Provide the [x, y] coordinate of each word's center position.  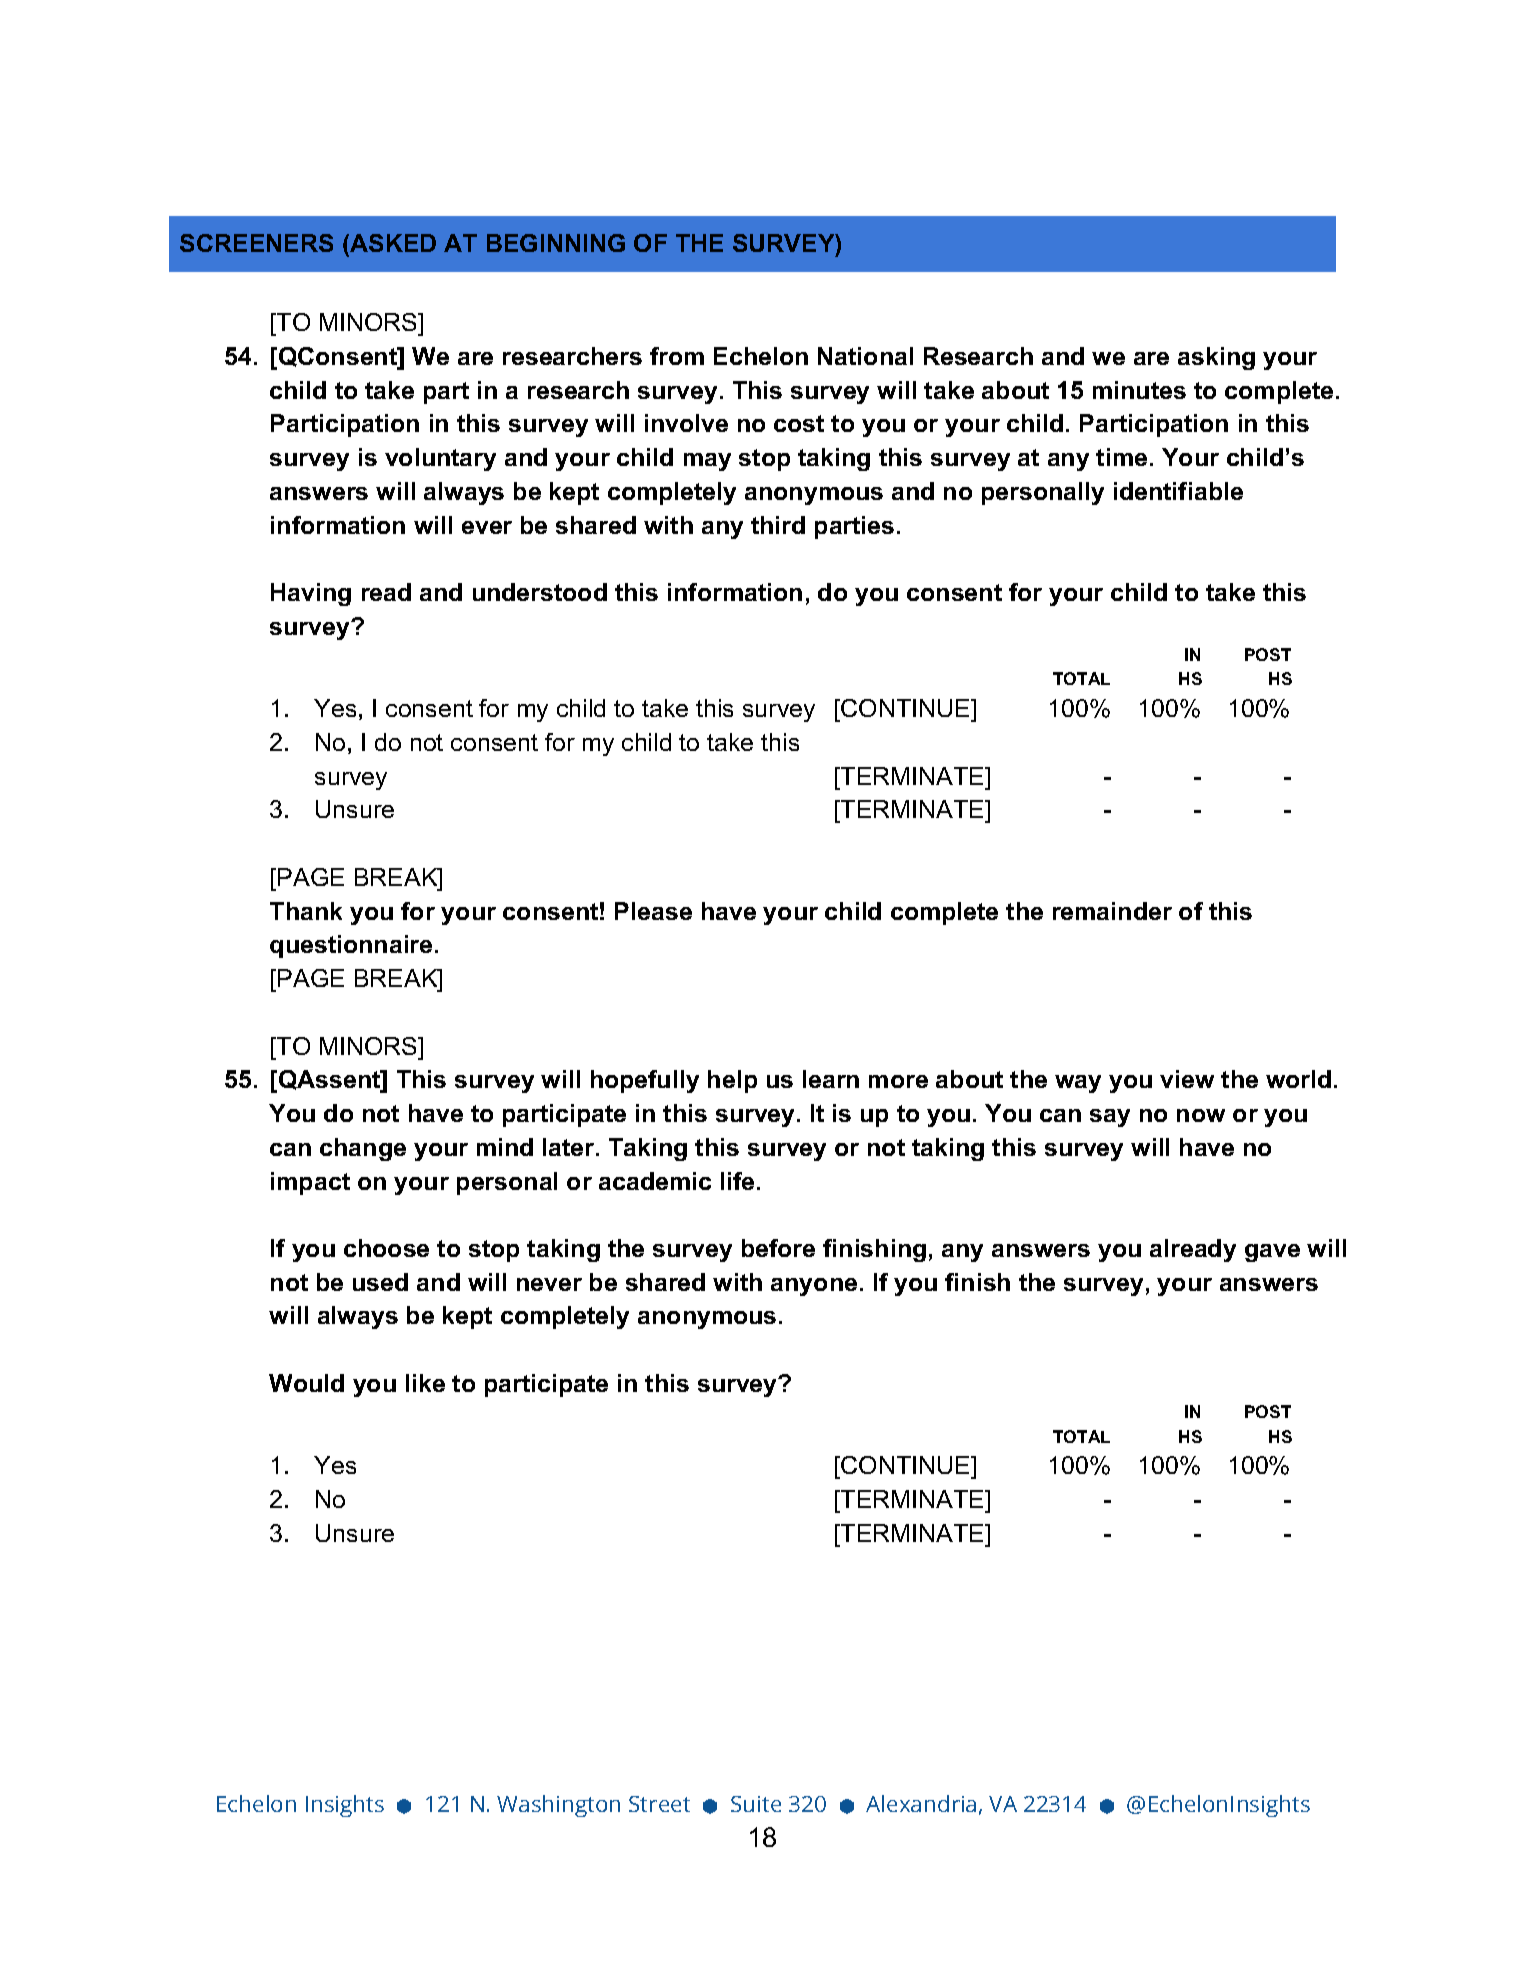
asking [1216, 358]
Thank [306, 911]
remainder [1112, 911]
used [380, 1282]
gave [1272, 1253]
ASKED [392, 245]
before [778, 1248]
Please [653, 911]
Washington [558, 1806]
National [865, 356]
